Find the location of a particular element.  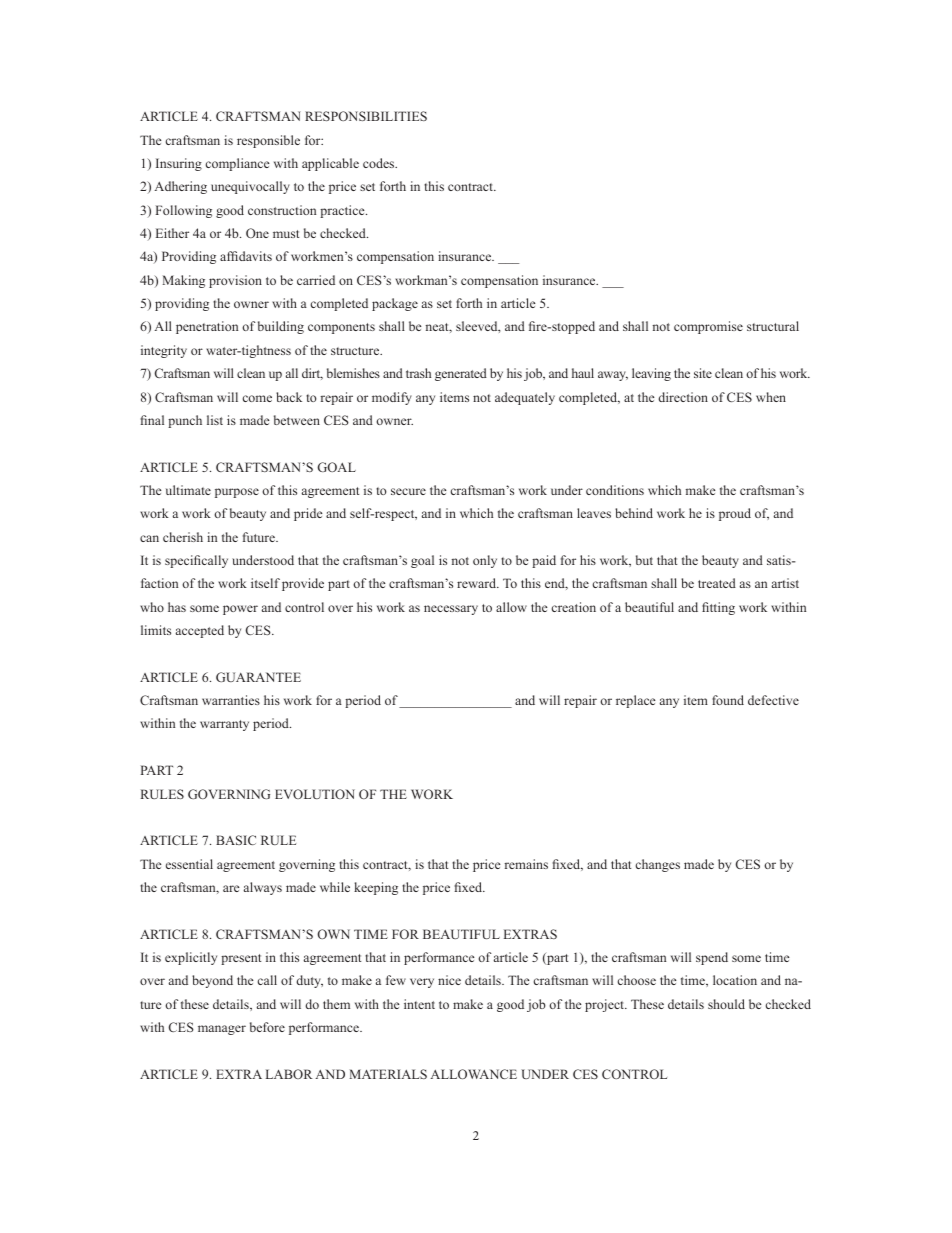

compliance is located at coordinates (237, 164).
